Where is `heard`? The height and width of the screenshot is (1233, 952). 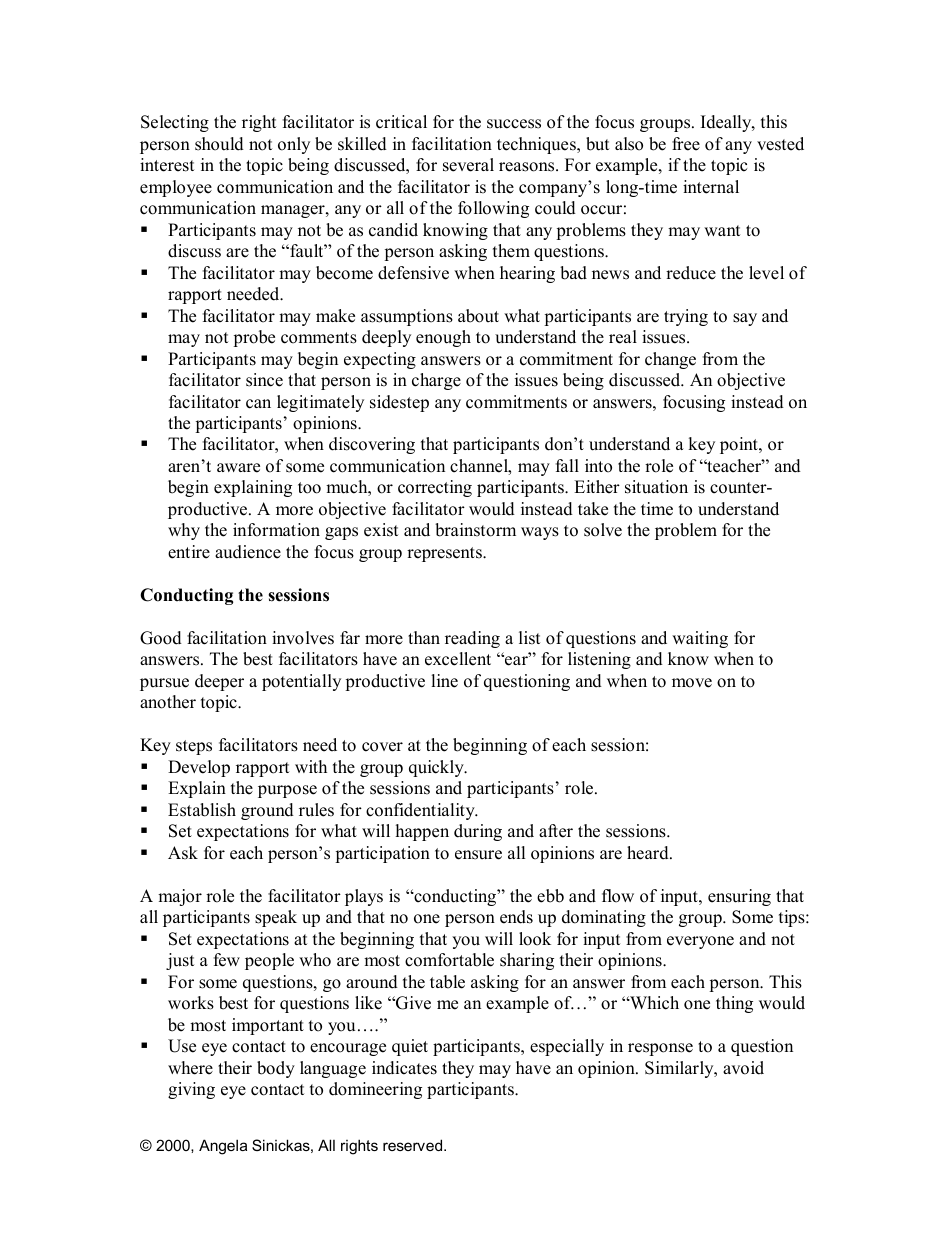 heard is located at coordinates (649, 853).
